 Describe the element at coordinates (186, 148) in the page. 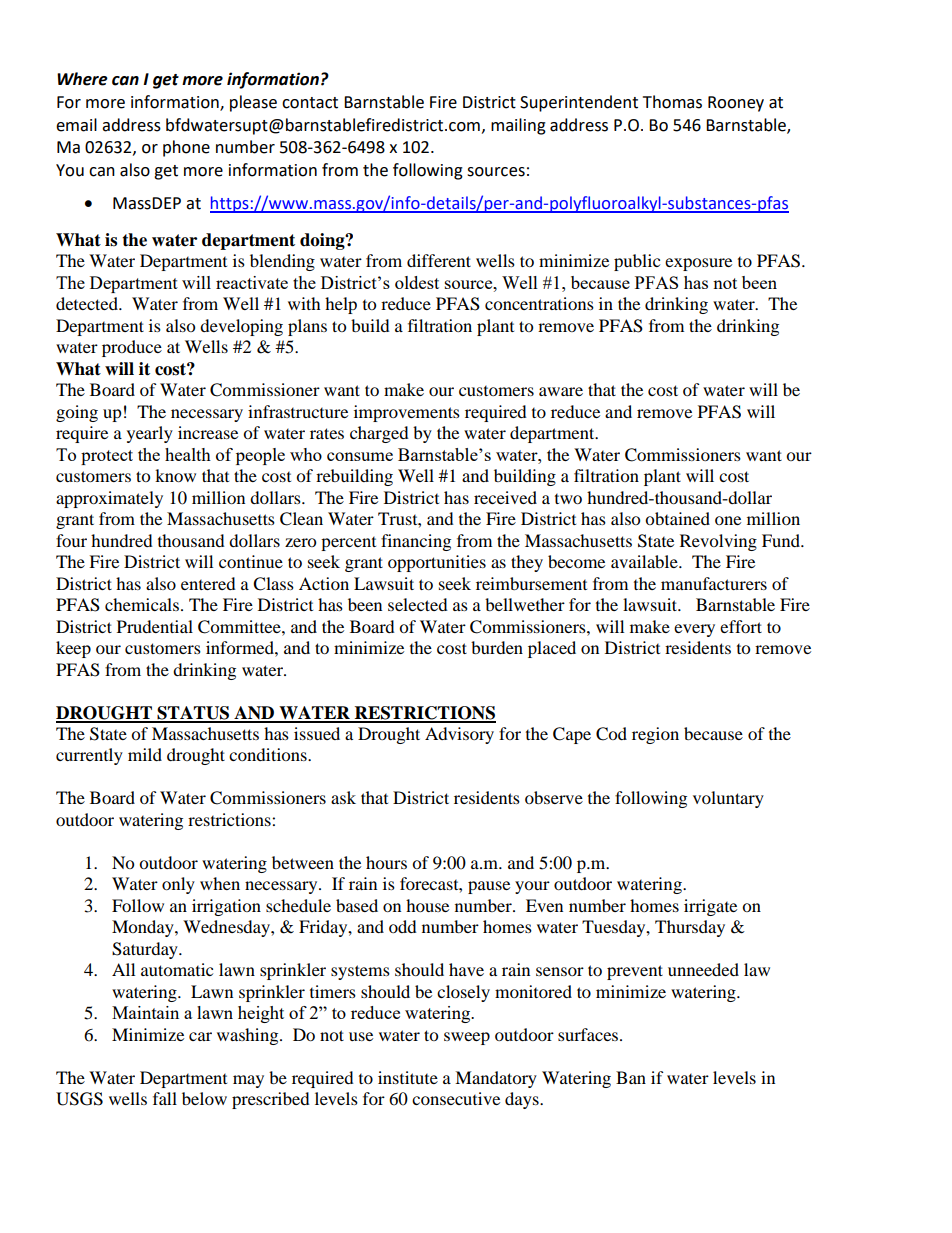

I see `phone` at that location.
